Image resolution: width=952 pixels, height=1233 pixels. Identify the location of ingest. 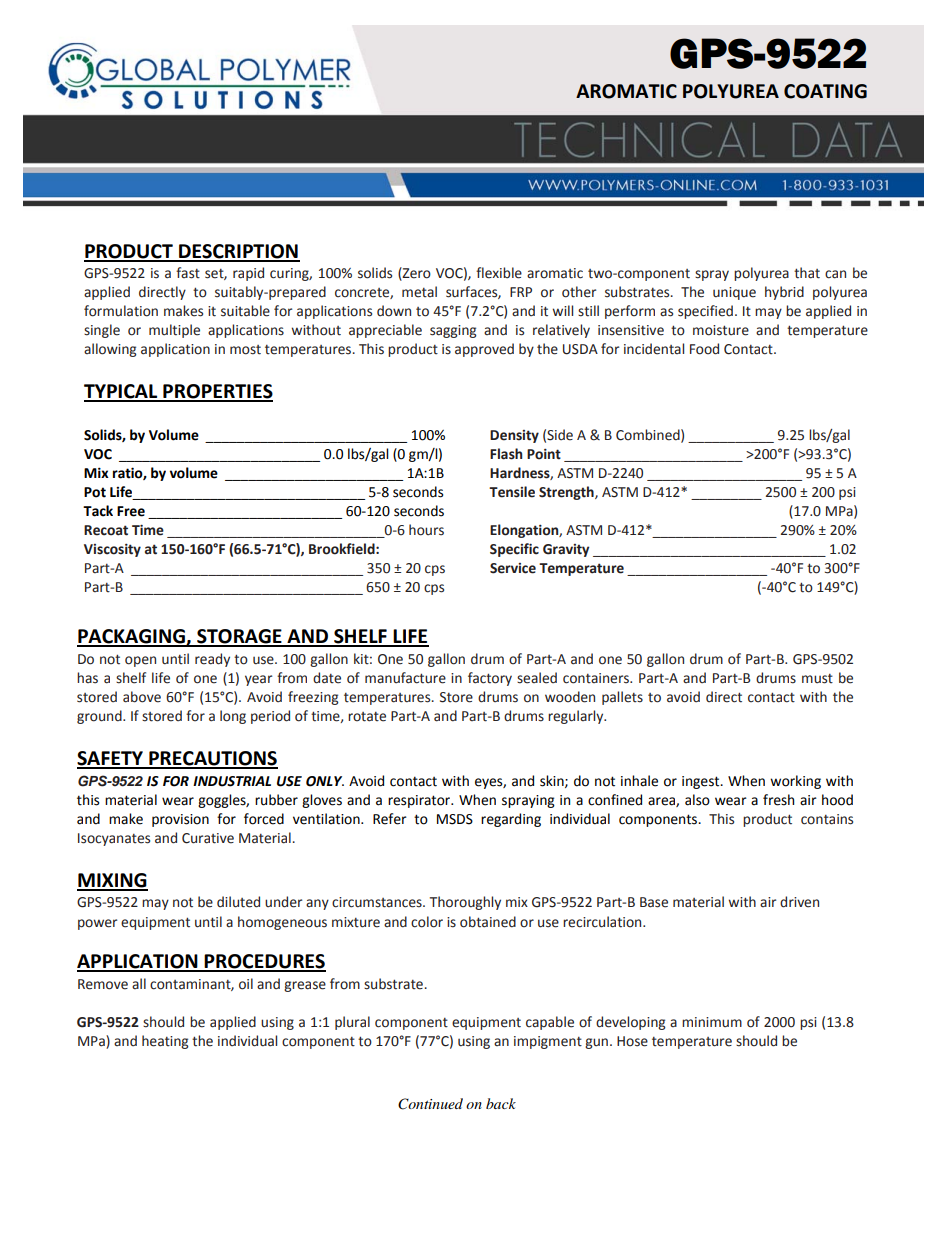
(702, 782).
